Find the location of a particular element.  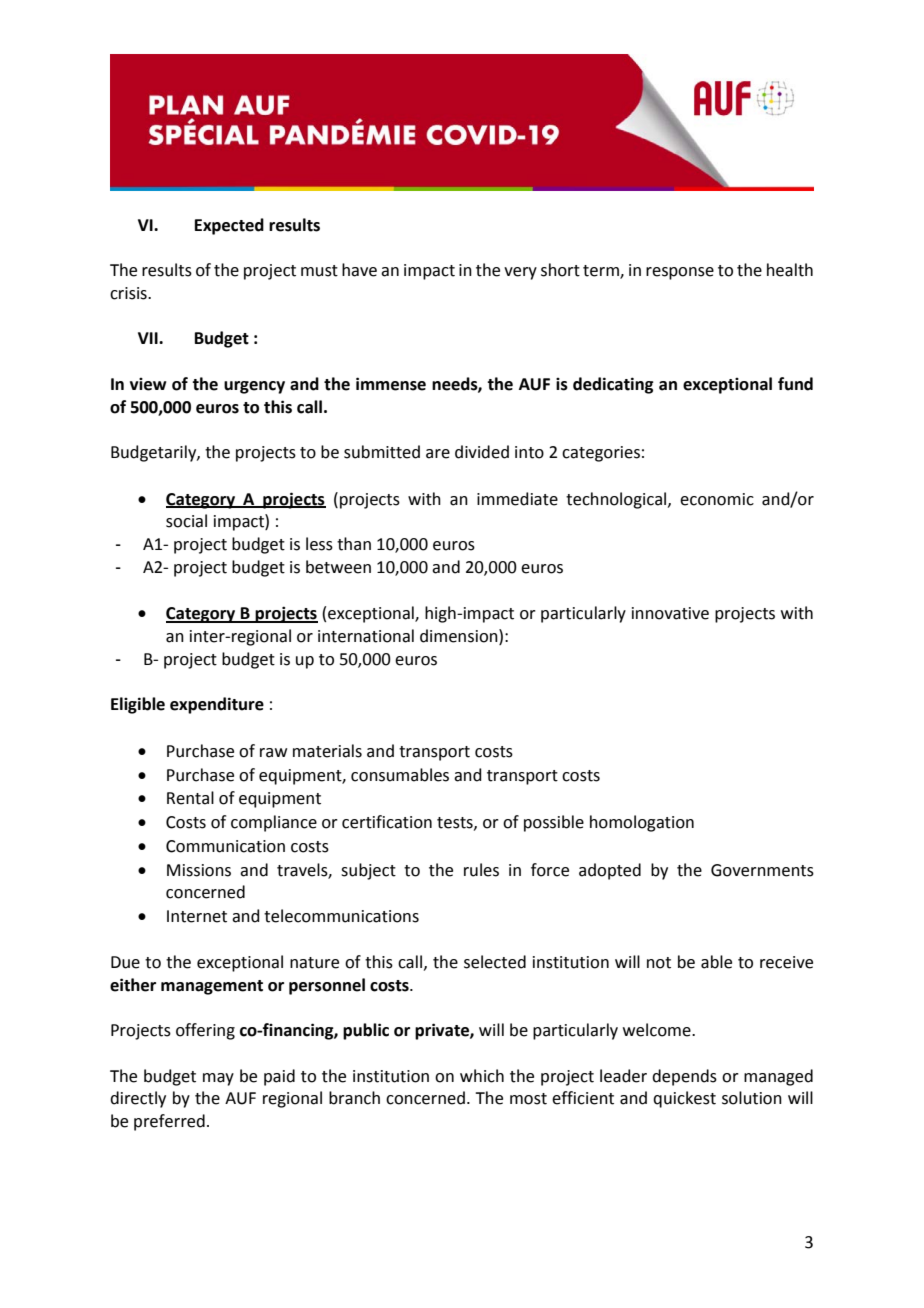

which is located at coordinates (482, 1076).
